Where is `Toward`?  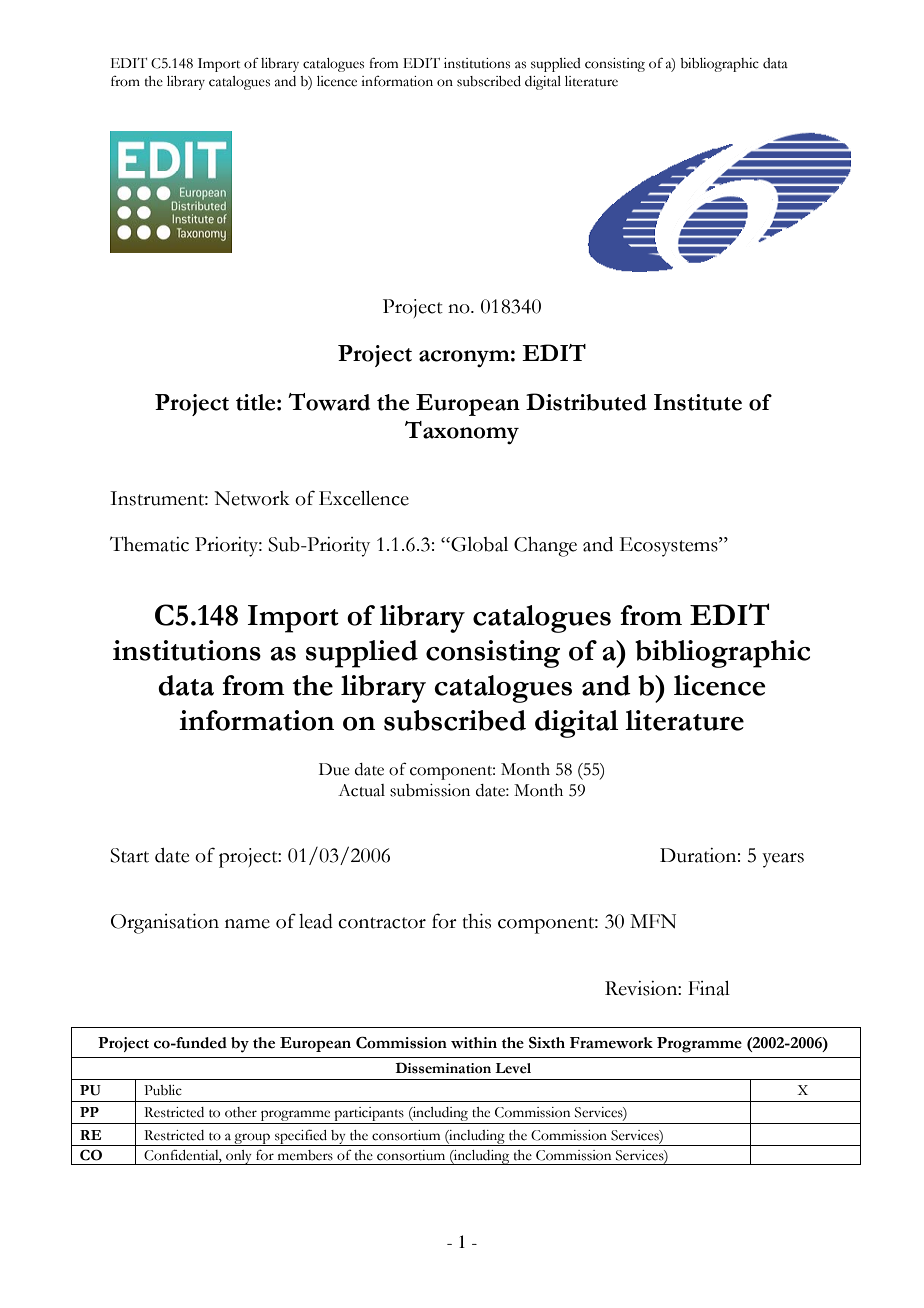 Toward is located at coordinates (329, 402).
